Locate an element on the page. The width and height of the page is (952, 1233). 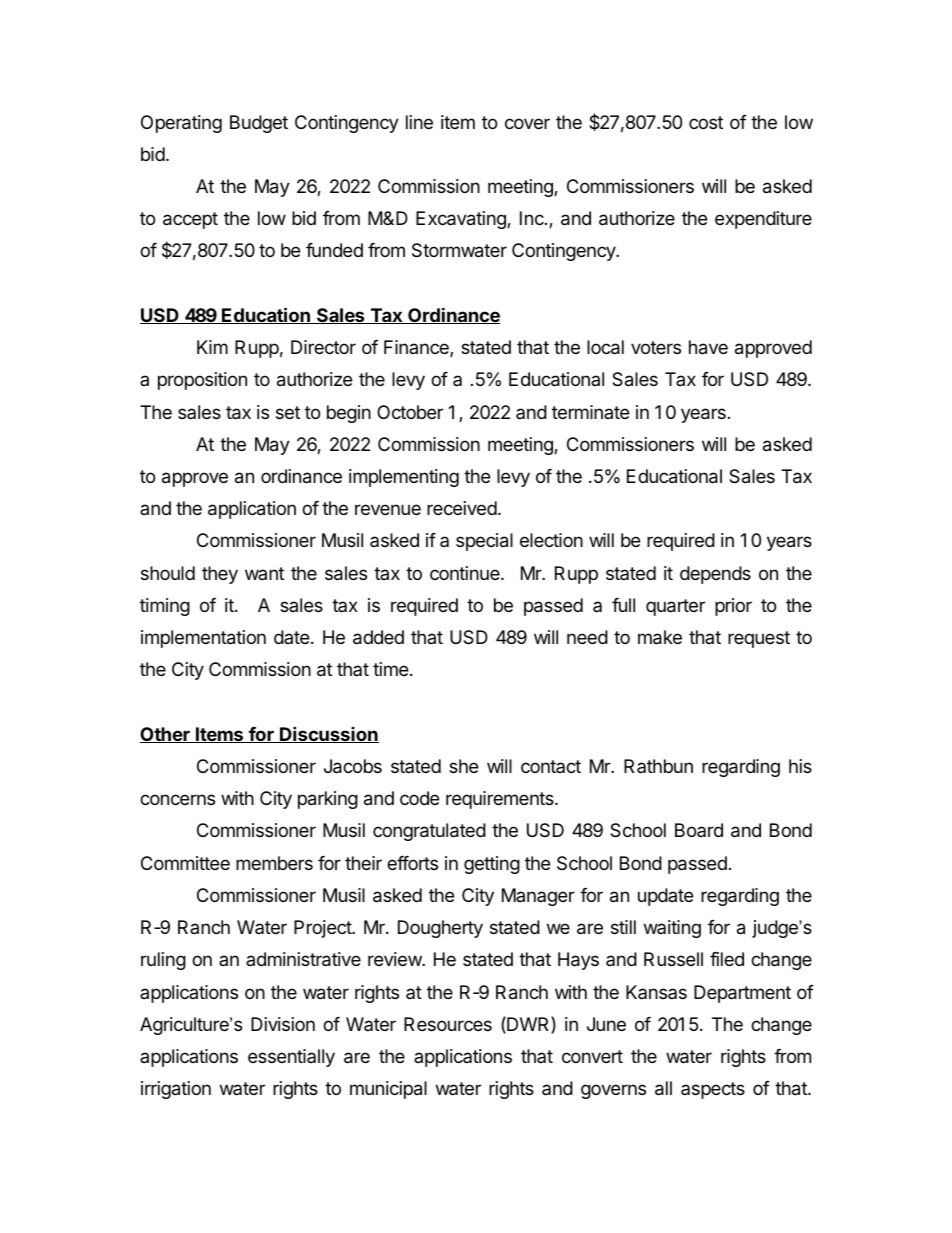
cost is located at coordinates (706, 122).
